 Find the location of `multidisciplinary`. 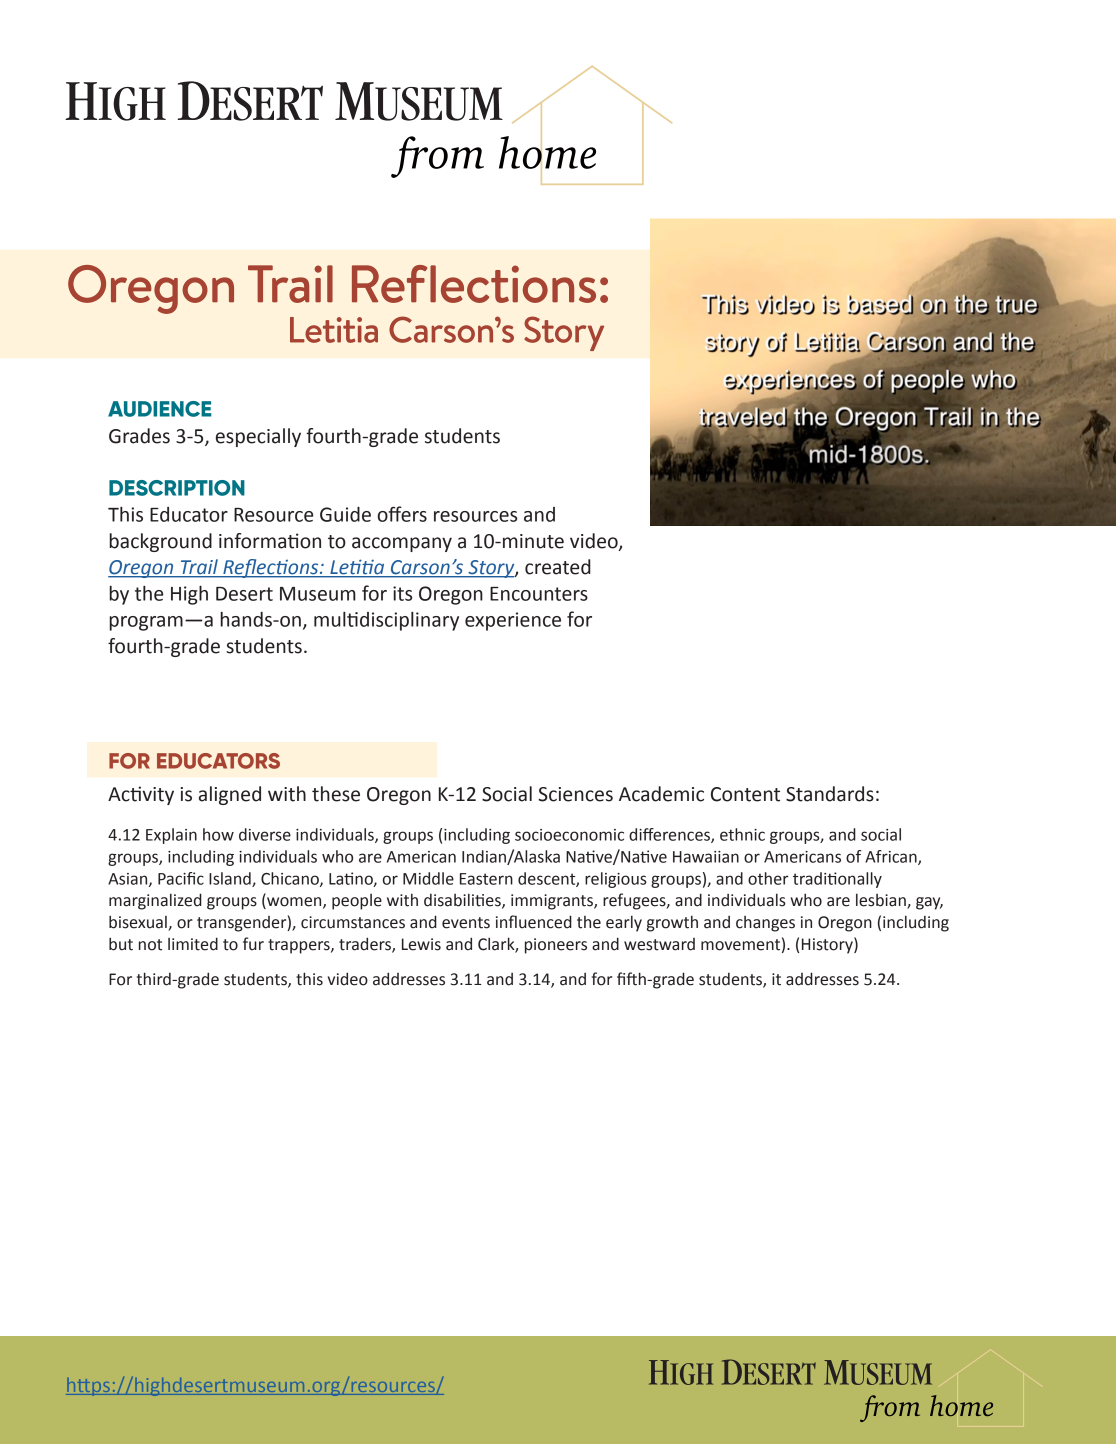

multidisciplinary is located at coordinates (386, 621).
